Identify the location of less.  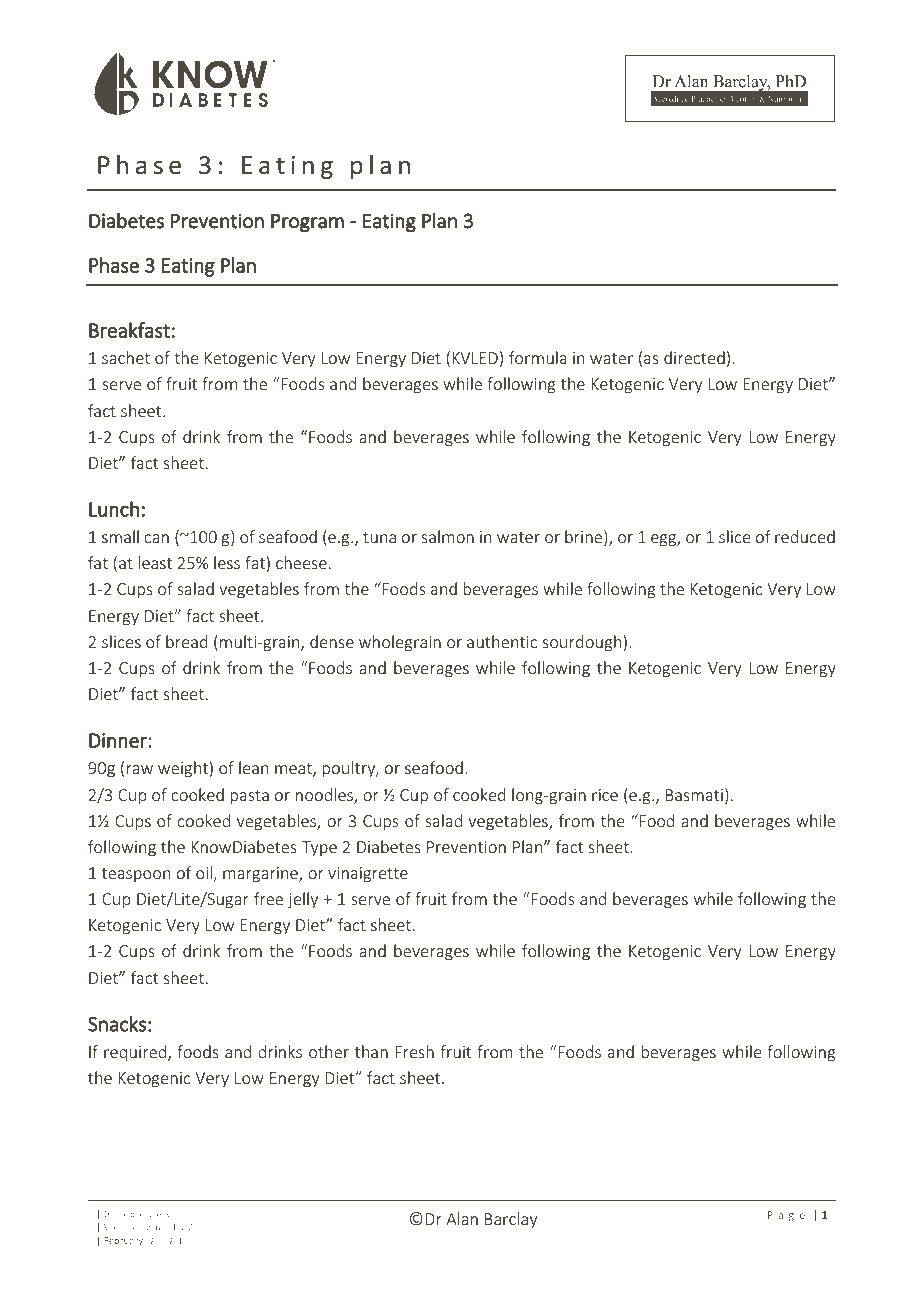
(227, 562).
